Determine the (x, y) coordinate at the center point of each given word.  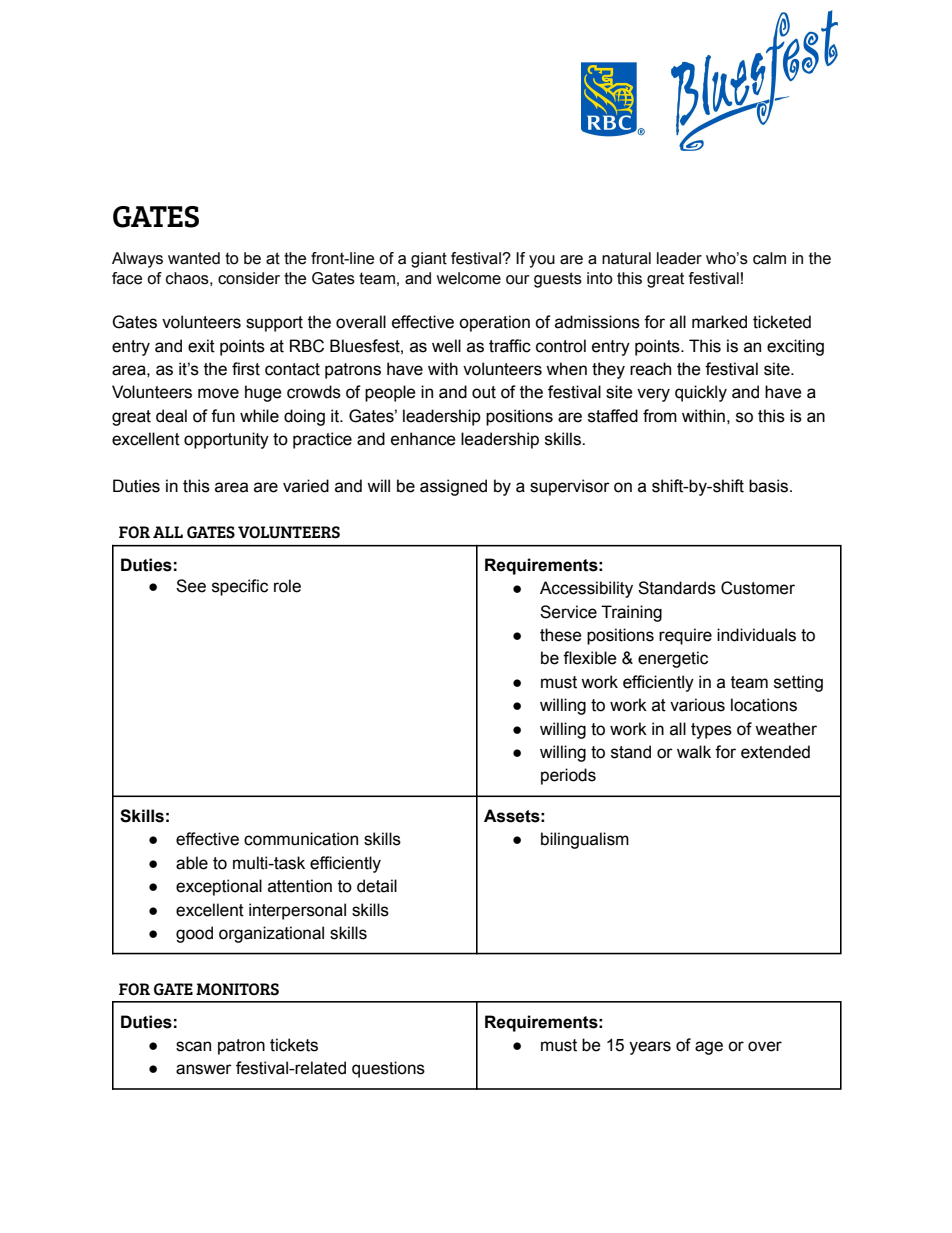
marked (719, 322)
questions (388, 1069)
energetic (673, 659)
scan (193, 1046)
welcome (469, 278)
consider (249, 278)
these (561, 635)
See (191, 586)
